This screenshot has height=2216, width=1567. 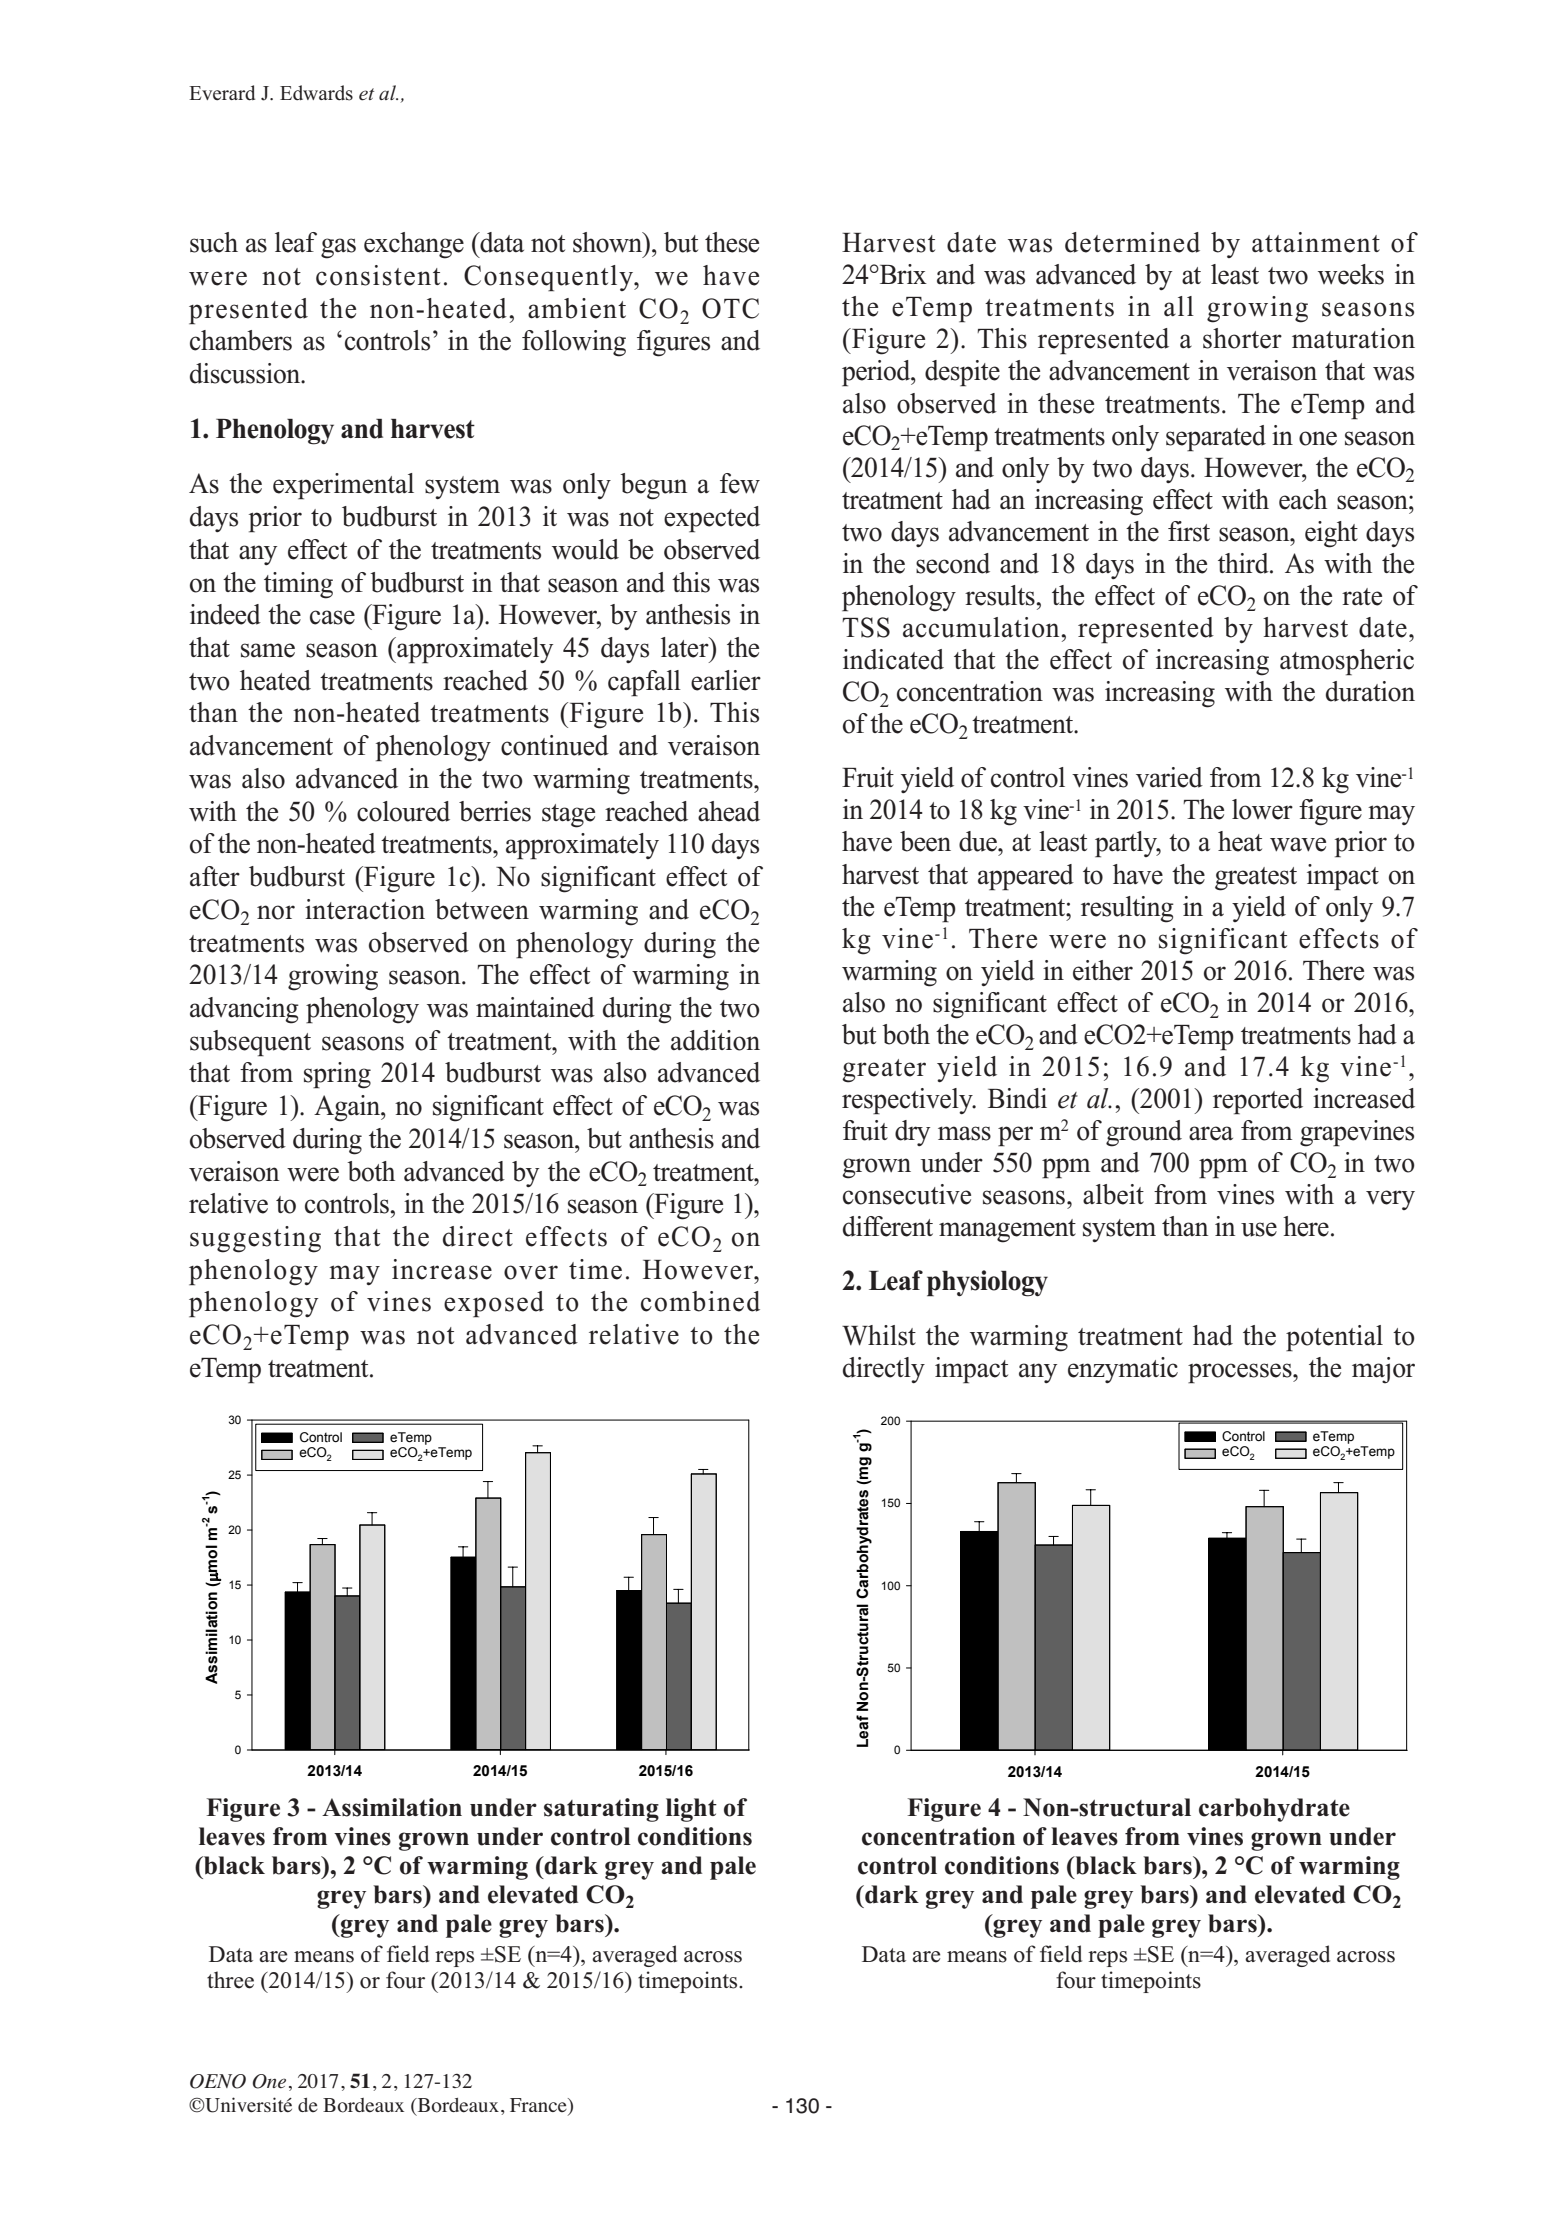 I want to click on greater, so click(x=884, y=1071).
